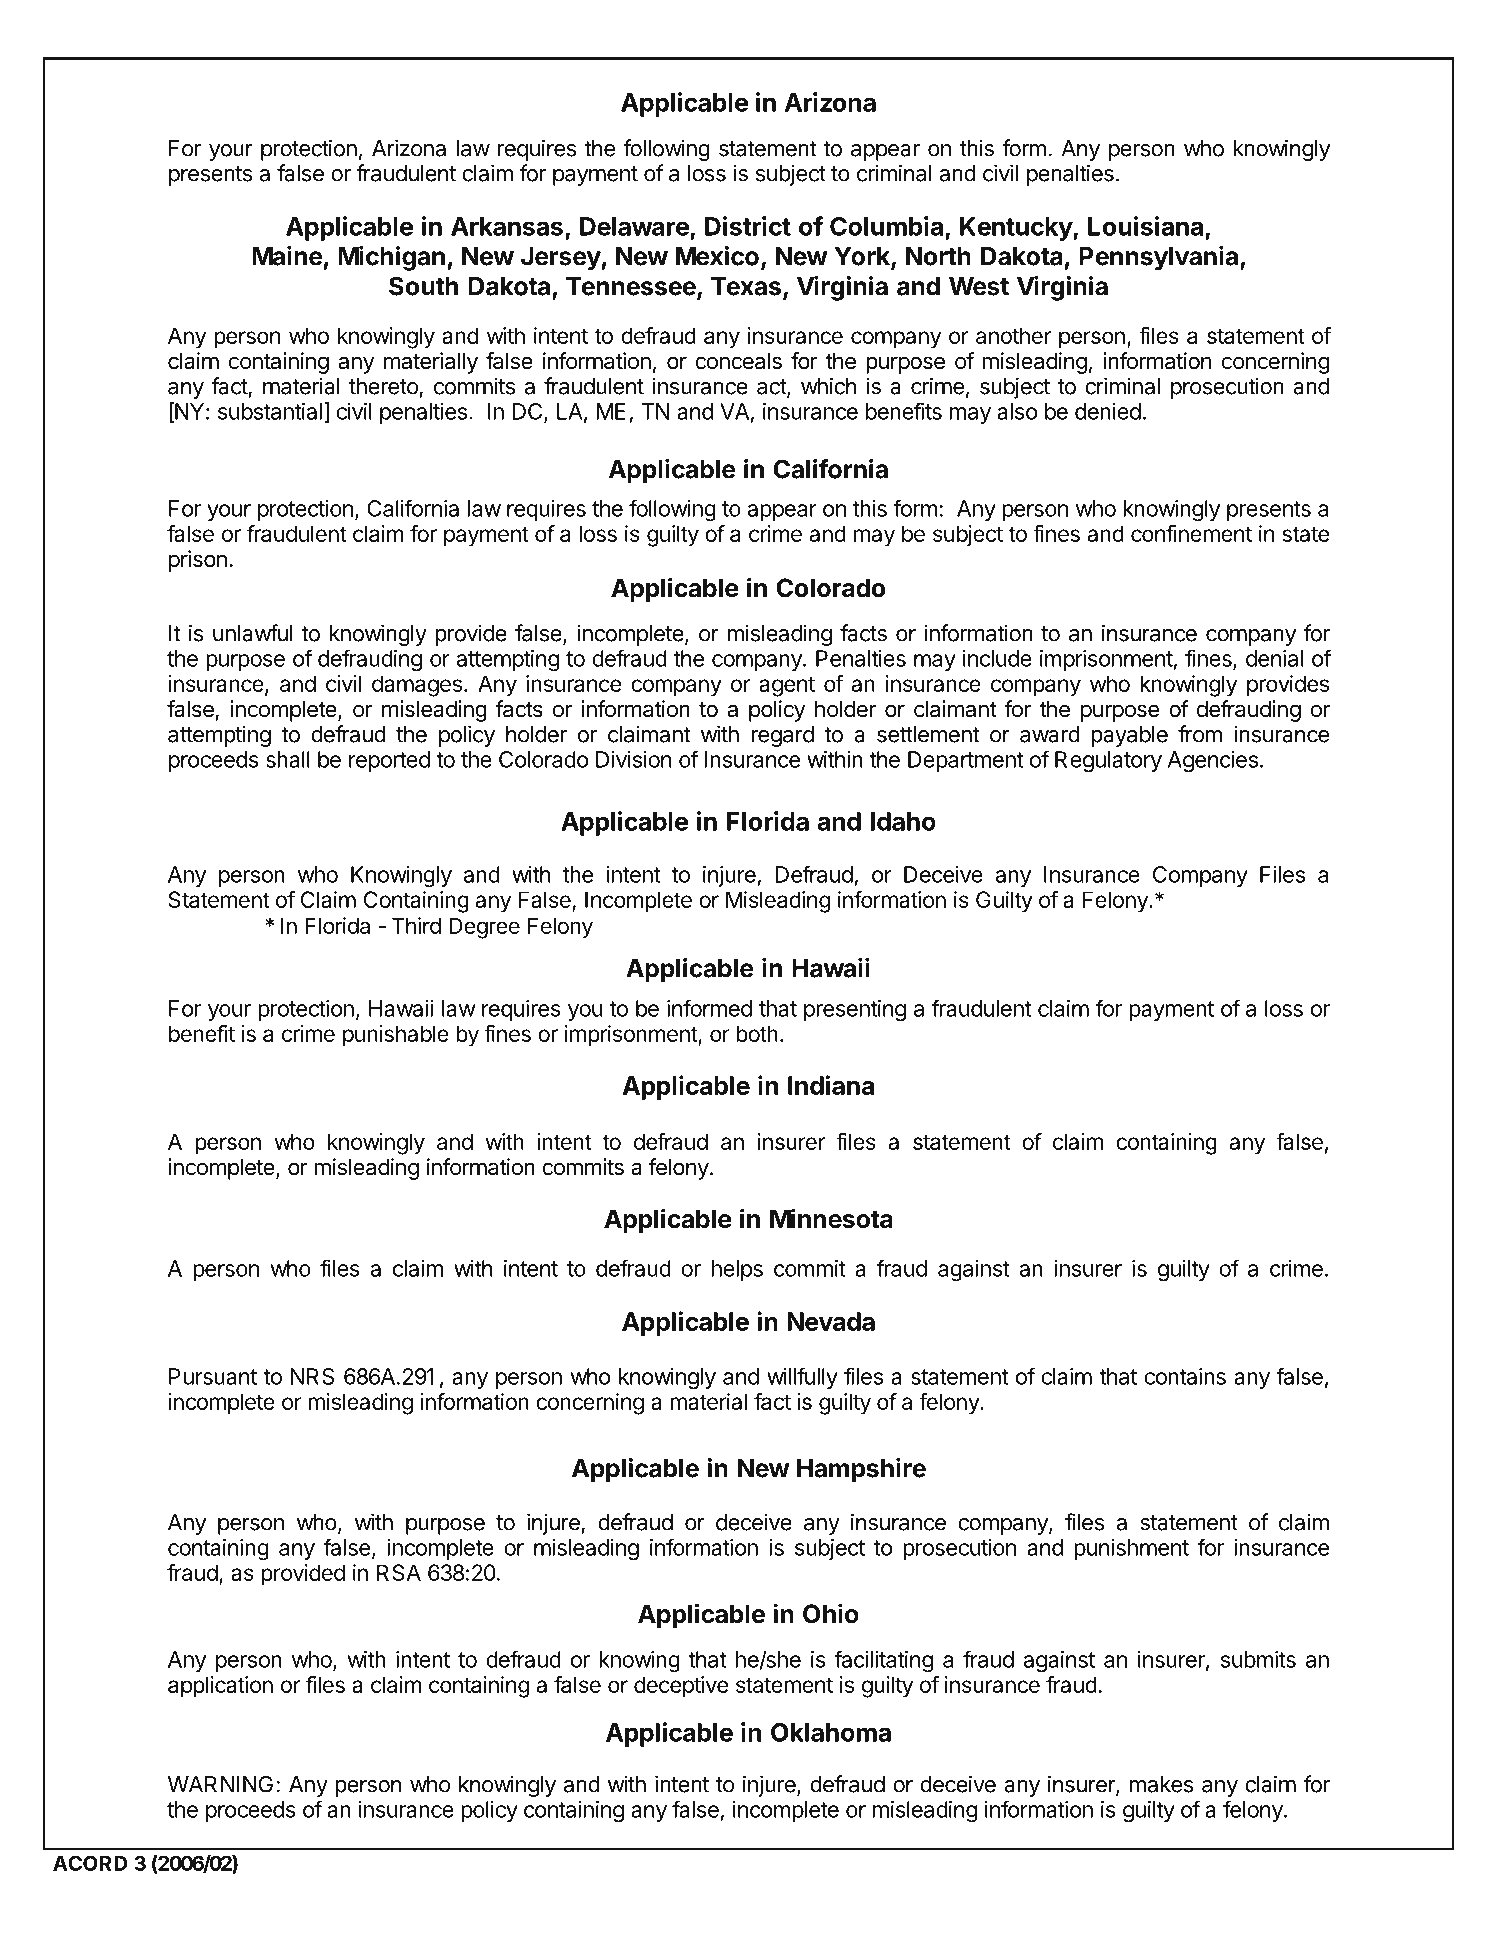  I want to click on Michigan, so click(391, 258).
